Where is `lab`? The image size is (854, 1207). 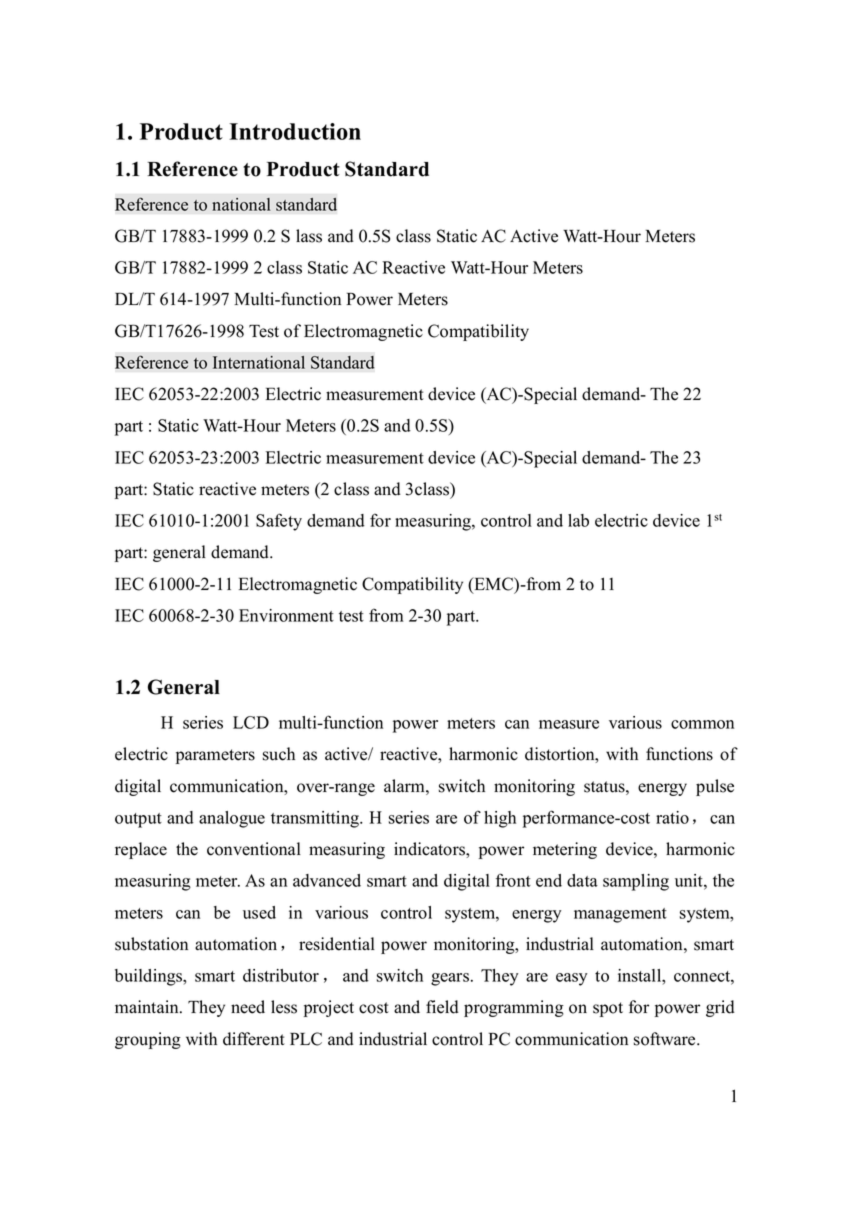 lab is located at coordinates (578, 520).
